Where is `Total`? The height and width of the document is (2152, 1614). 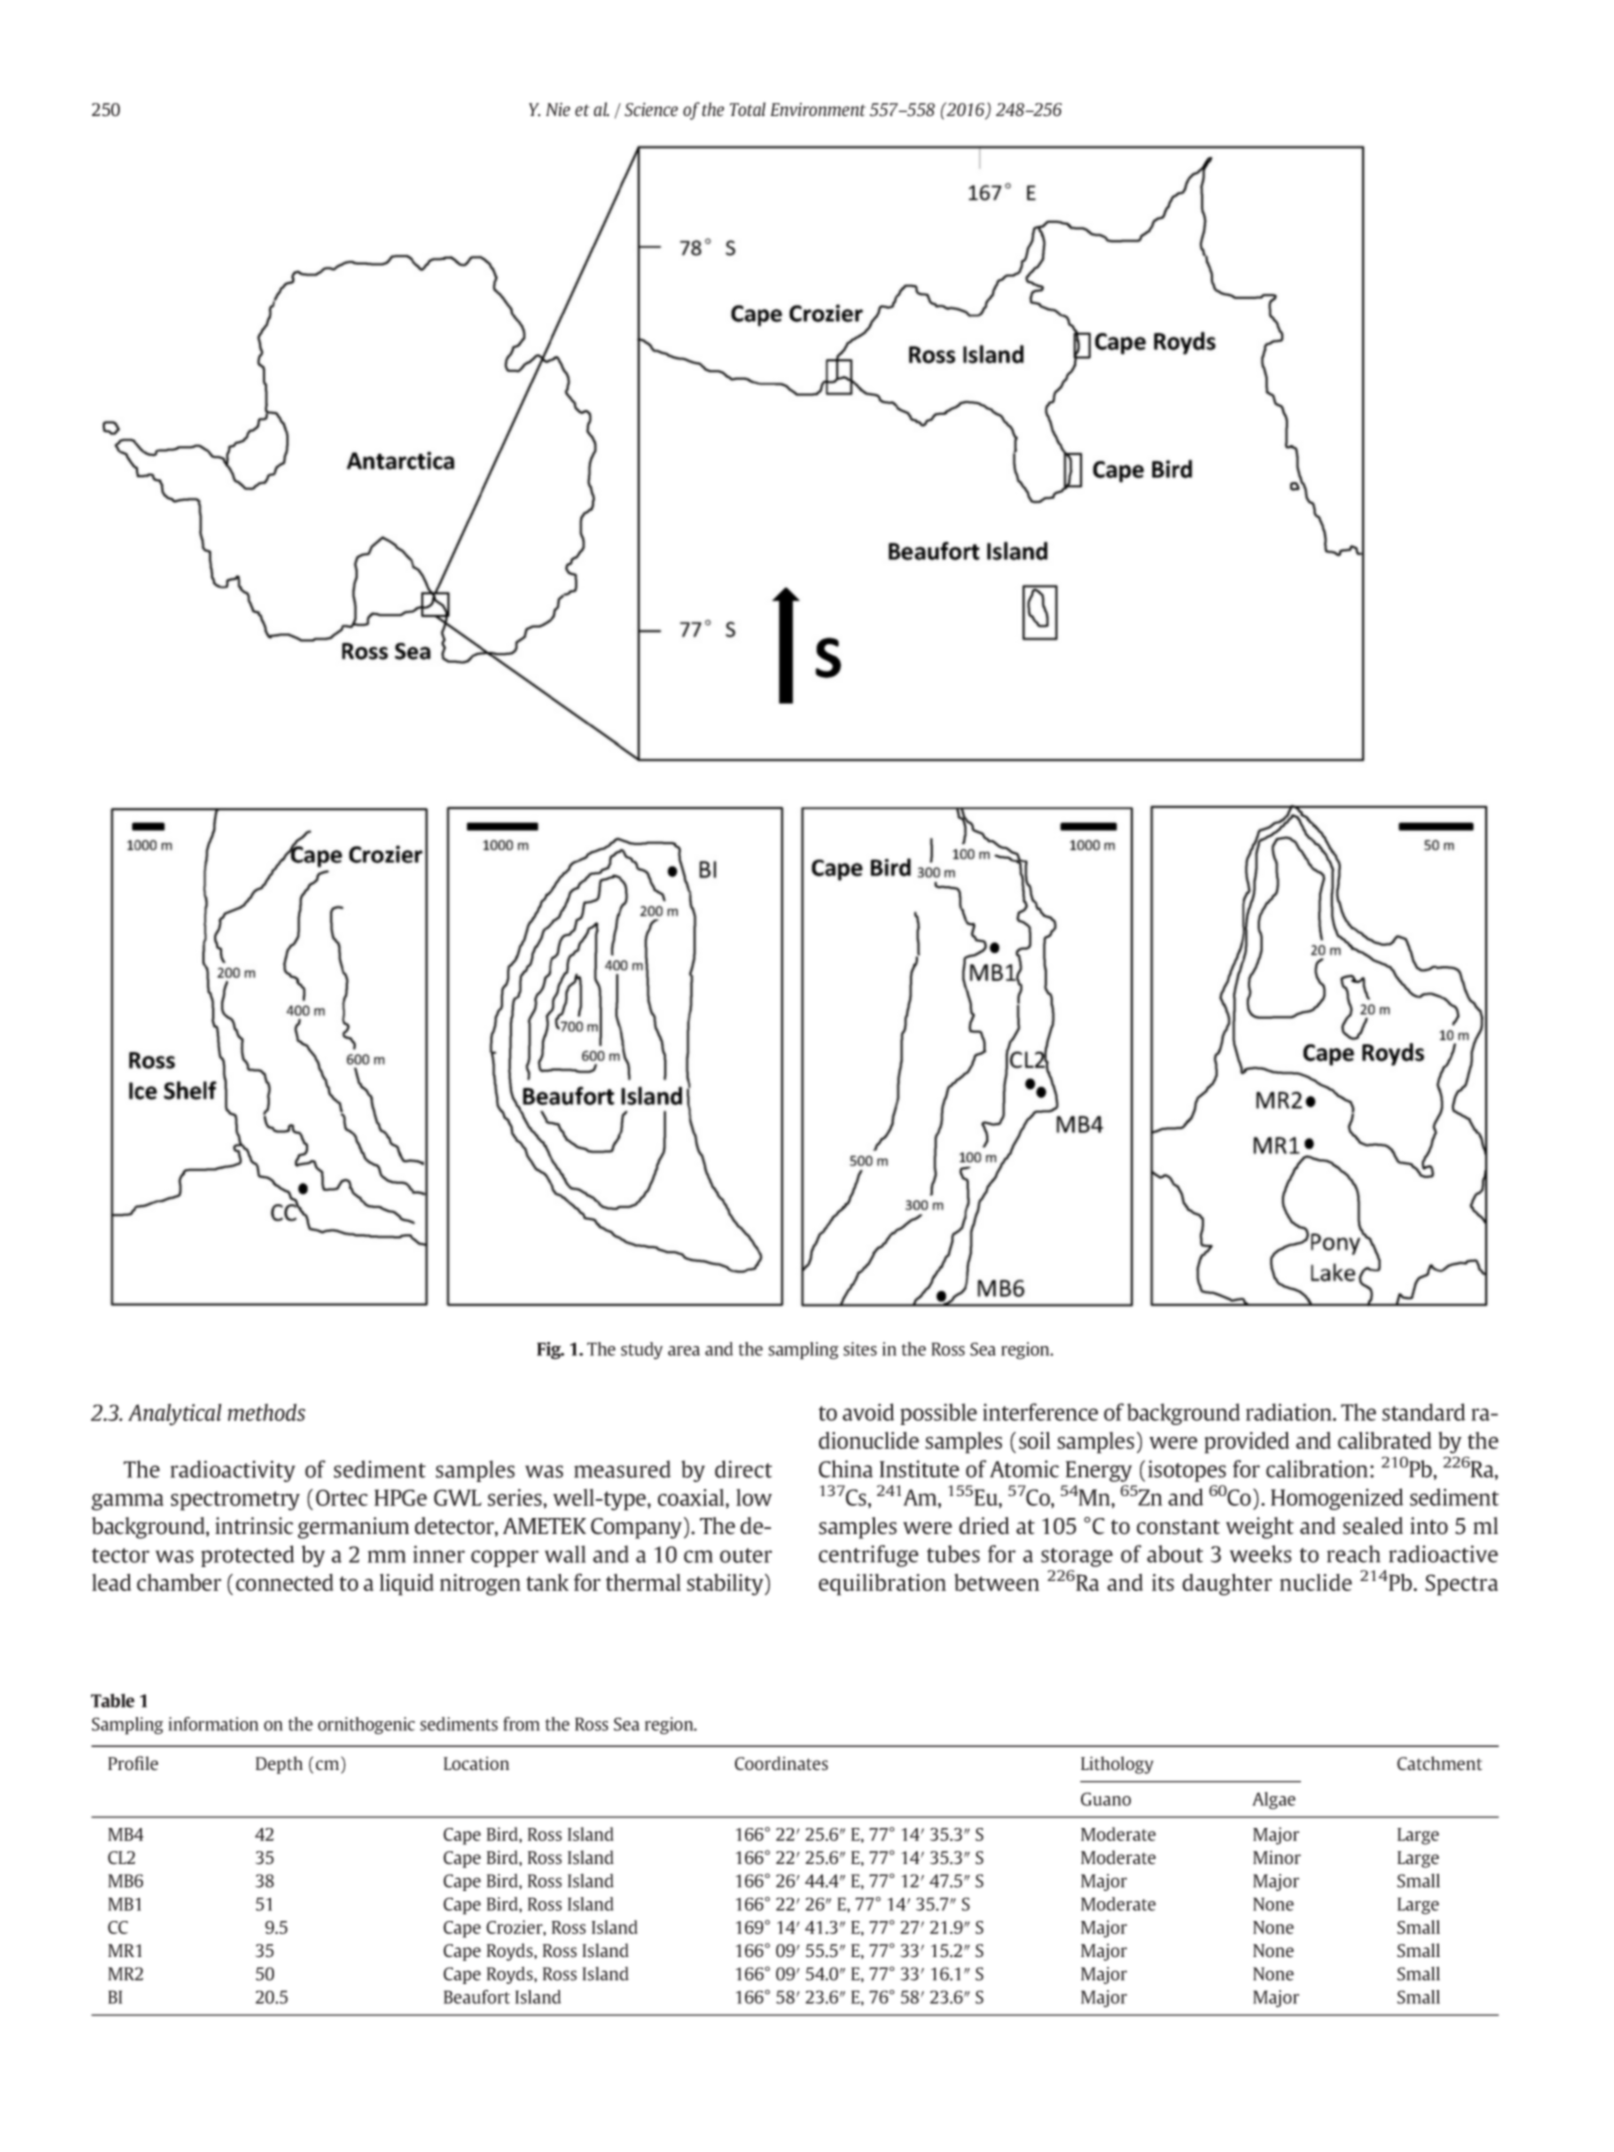 Total is located at coordinates (748, 109).
